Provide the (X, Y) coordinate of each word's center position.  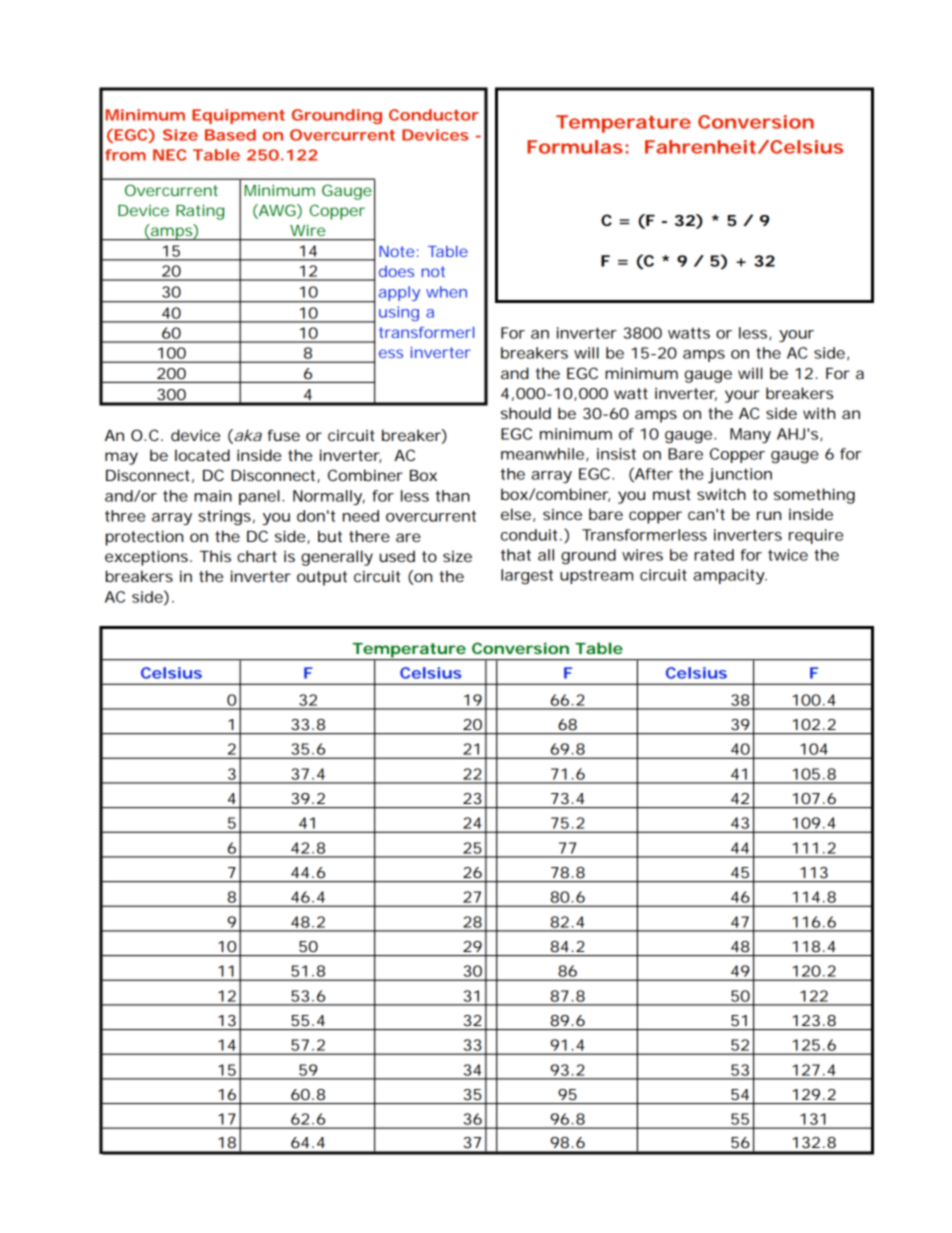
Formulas (575, 147)
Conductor (434, 115)
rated (714, 555)
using (399, 313)
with (819, 413)
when (446, 292)
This (215, 556)
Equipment (238, 116)
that (516, 555)
